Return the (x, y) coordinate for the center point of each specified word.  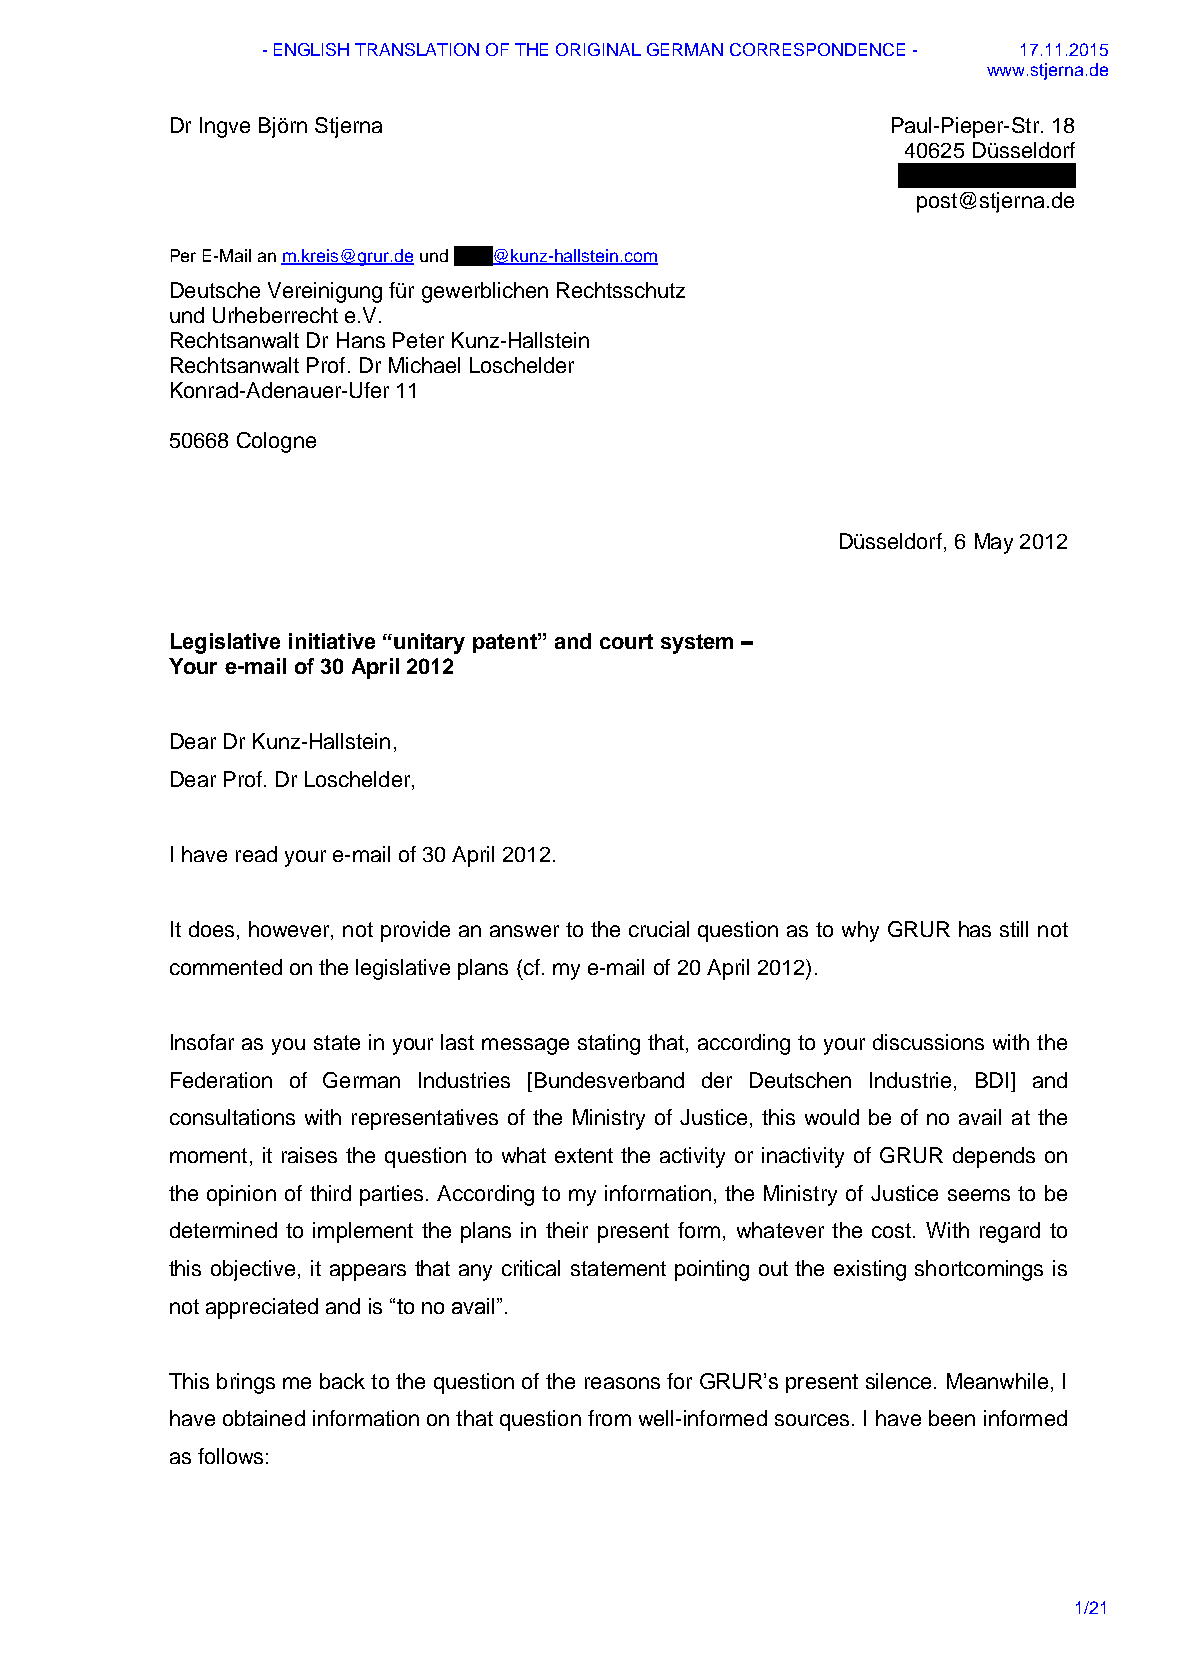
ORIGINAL (598, 49)
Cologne (276, 442)
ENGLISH (311, 49)
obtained (264, 1418)
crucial (659, 929)
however (290, 930)
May (994, 543)
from (609, 1418)
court (626, 641)
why (860, 931)
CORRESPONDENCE (817, 49)
